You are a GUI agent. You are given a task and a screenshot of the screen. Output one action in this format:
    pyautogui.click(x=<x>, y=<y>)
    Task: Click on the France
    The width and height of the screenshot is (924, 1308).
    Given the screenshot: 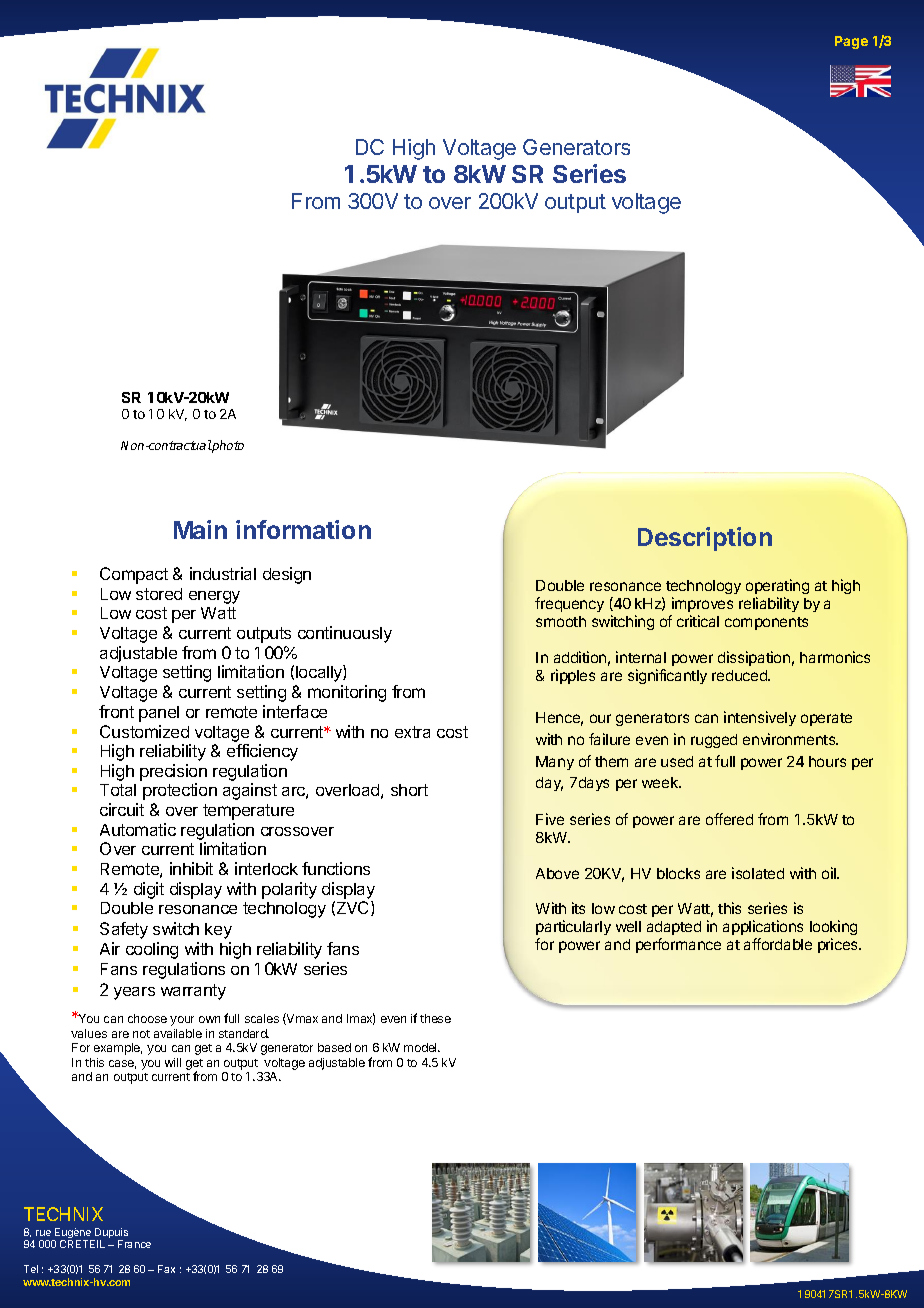 What is the action you would take?
    pyautogui.click(x=134, y=1244)
